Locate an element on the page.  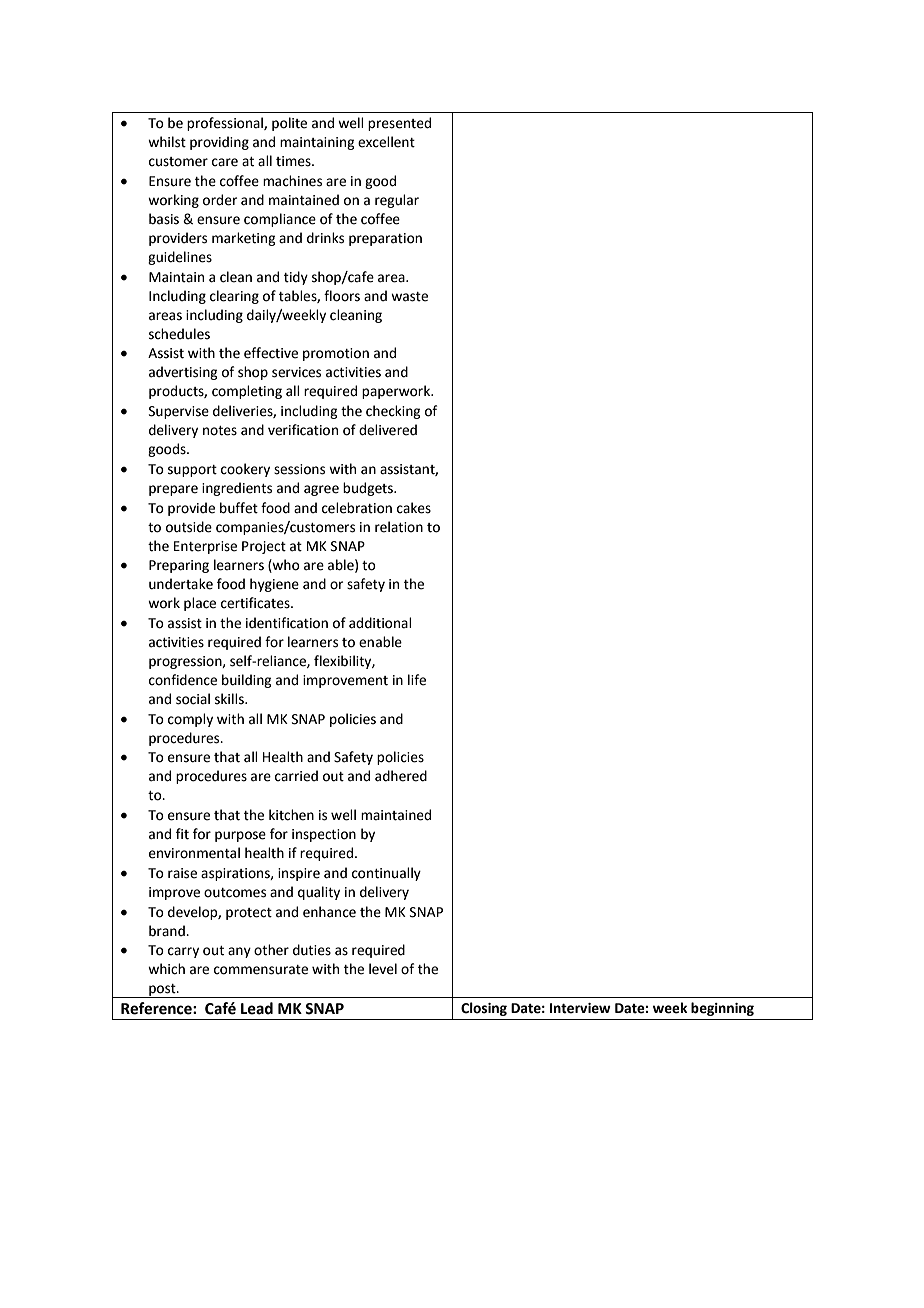
relation is located at coordinates (399, 527).
